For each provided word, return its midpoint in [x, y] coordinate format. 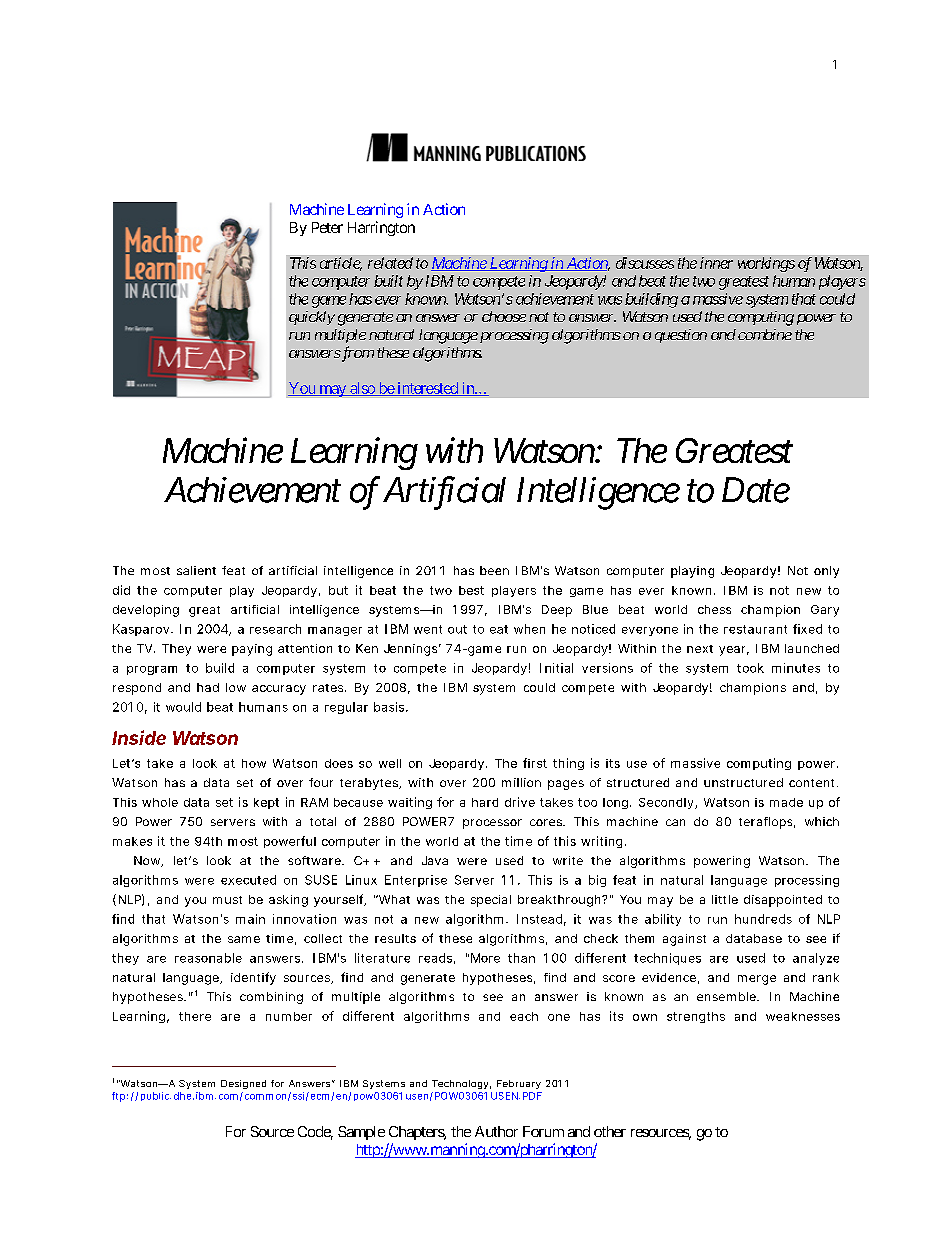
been [494, 570]
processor [492, 824]
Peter [327, 227]
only [826, 572]
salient [196, 570]
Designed [243, 1084]
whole [160, 802]
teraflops [767, 823]
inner [716, 263]
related [390, 263]
